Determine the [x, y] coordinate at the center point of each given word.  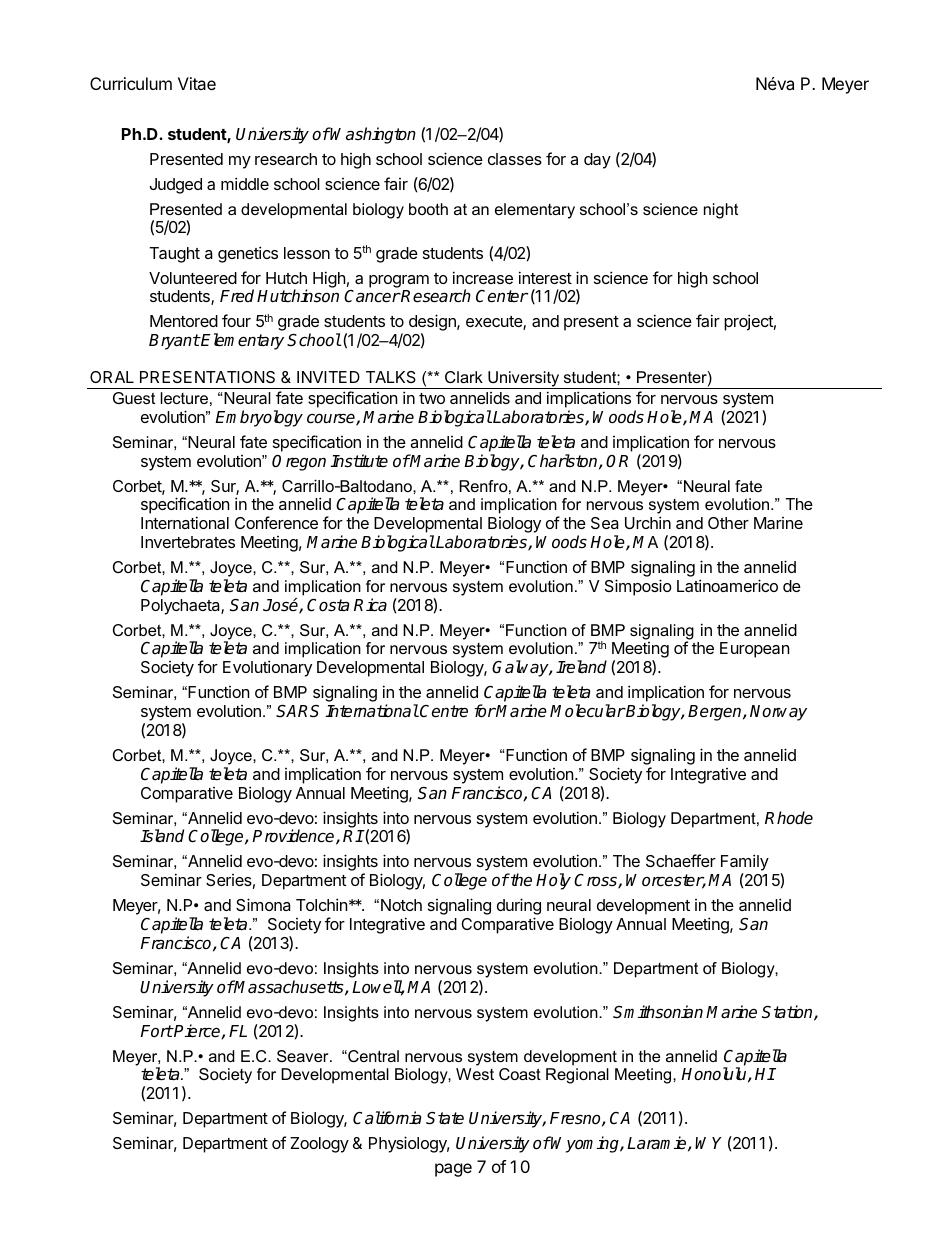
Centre [444, 711]
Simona [263, 904]
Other [728, 523]
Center [502, 296]
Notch [401, 905]
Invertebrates [188, 542]
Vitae [197, 83]
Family [745, 864]
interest [545, 277]
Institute [359, 461]
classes [515, 159]
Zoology [319, 1145]
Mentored [184, 321]
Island [162, 836]
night [721, 211]
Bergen [716, 713]
